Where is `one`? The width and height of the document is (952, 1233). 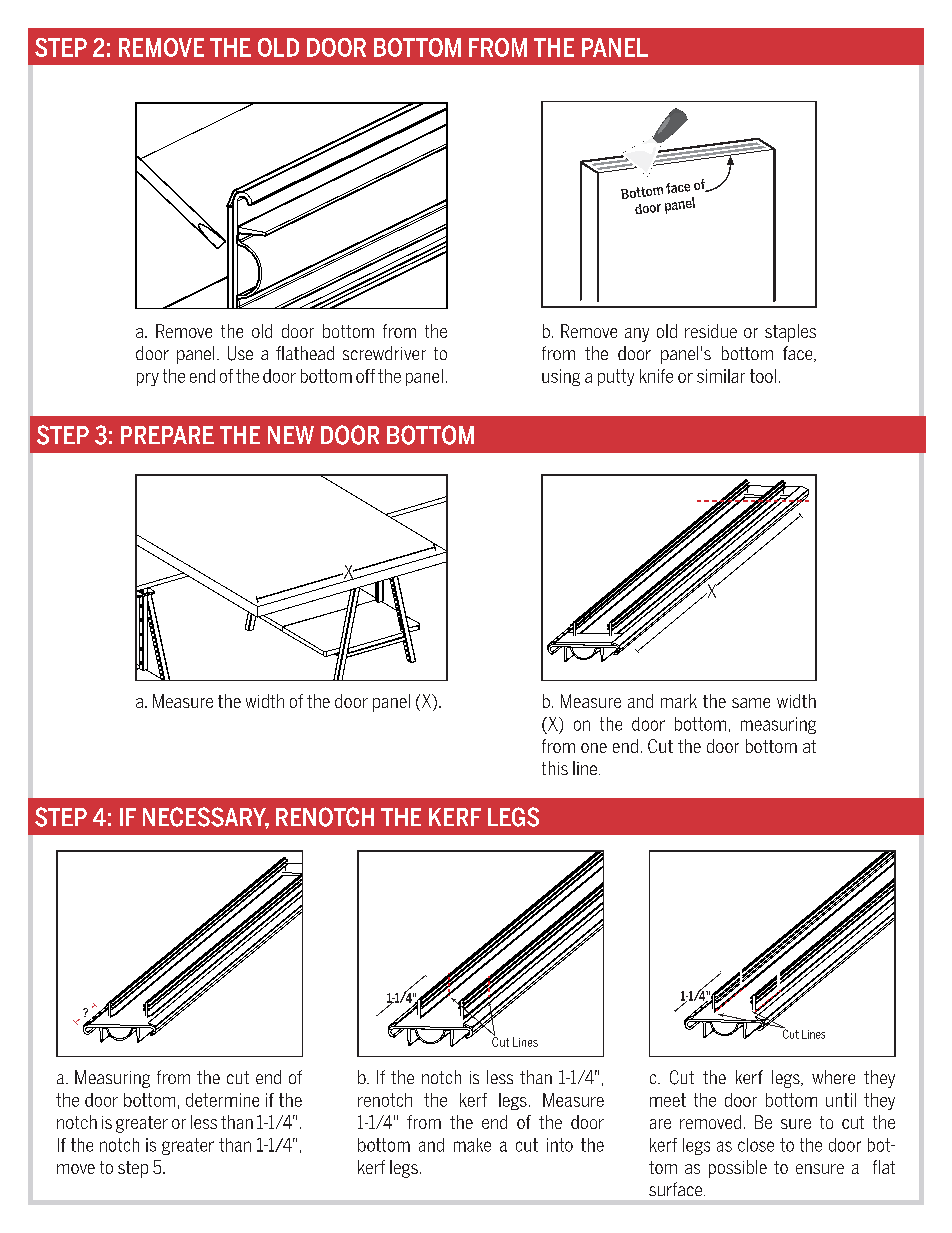
one is located at coordinates (594, 748).
